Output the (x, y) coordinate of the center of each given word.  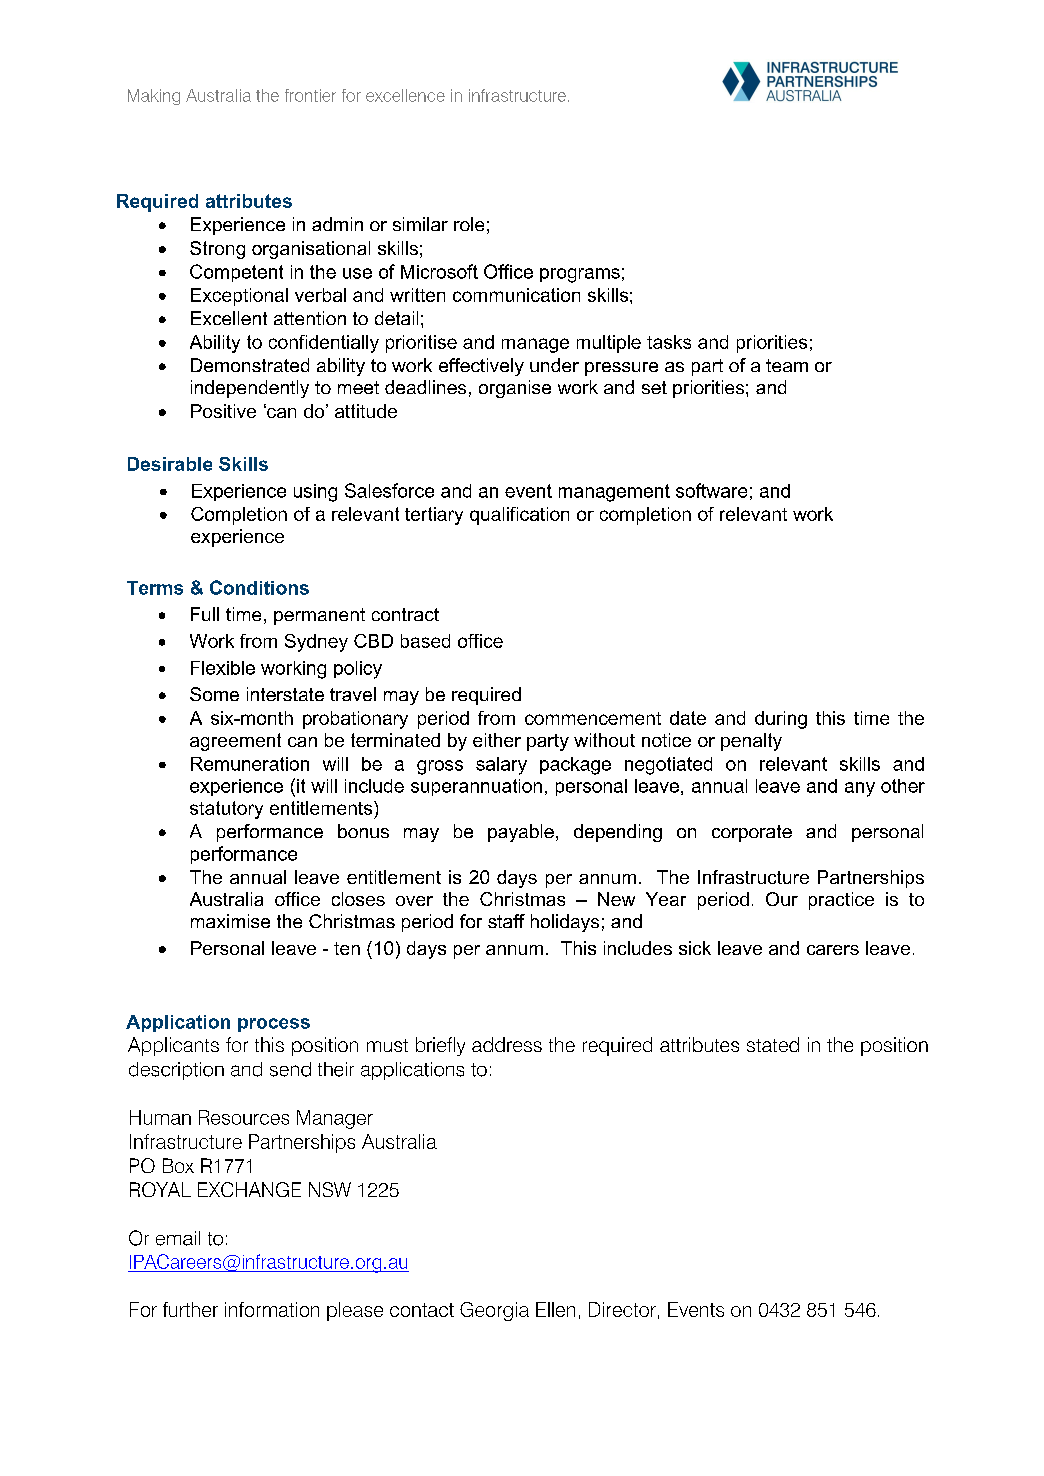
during (781, 720)
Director (622, 1309)
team (787, 365)
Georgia (494, 1311)
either (497, 740)
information (272, 1309)
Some (214, 694)
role (469, 224)
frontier (310, 95)
